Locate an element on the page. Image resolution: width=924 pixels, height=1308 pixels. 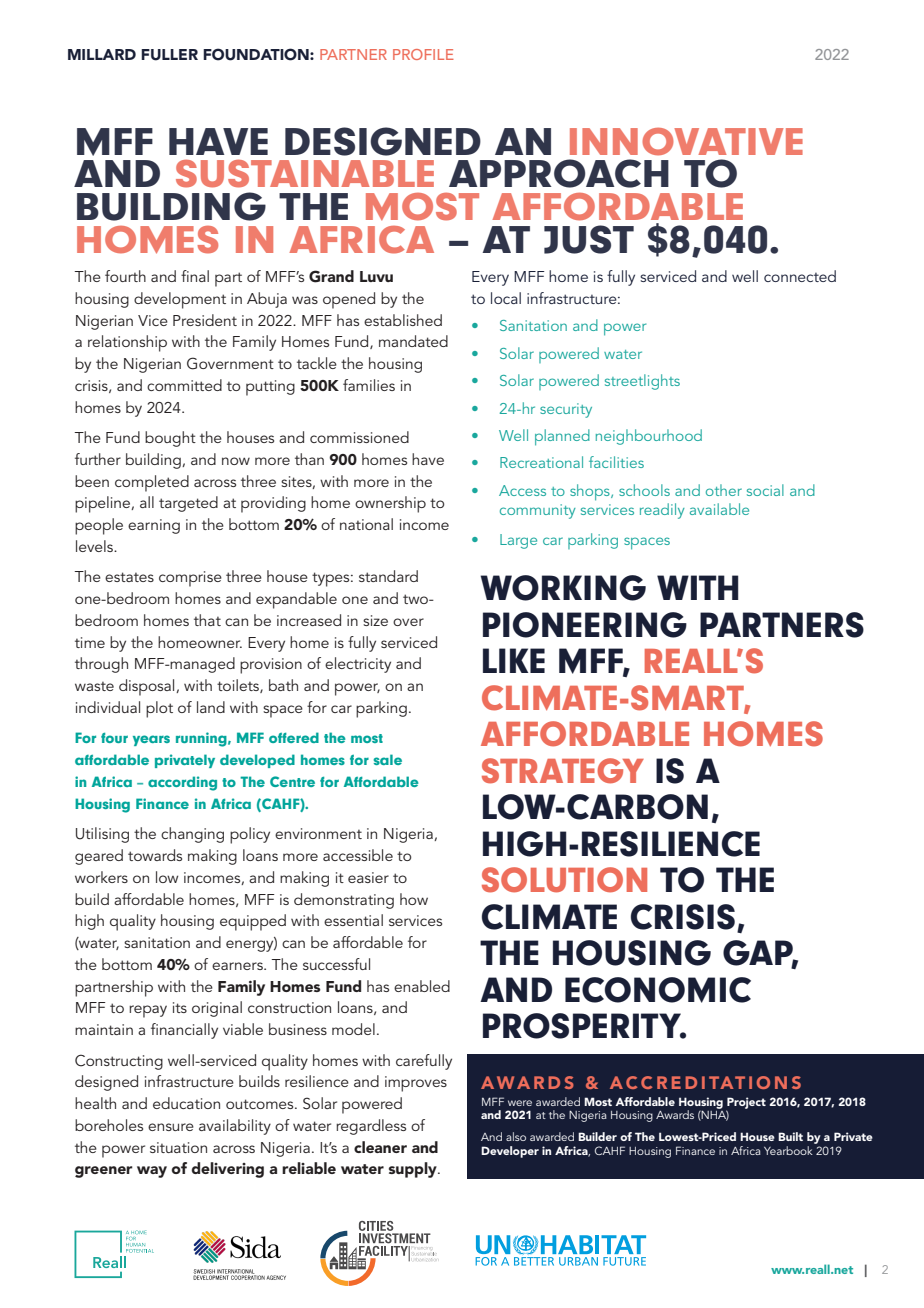
how is located at coordinates (414, 899).
